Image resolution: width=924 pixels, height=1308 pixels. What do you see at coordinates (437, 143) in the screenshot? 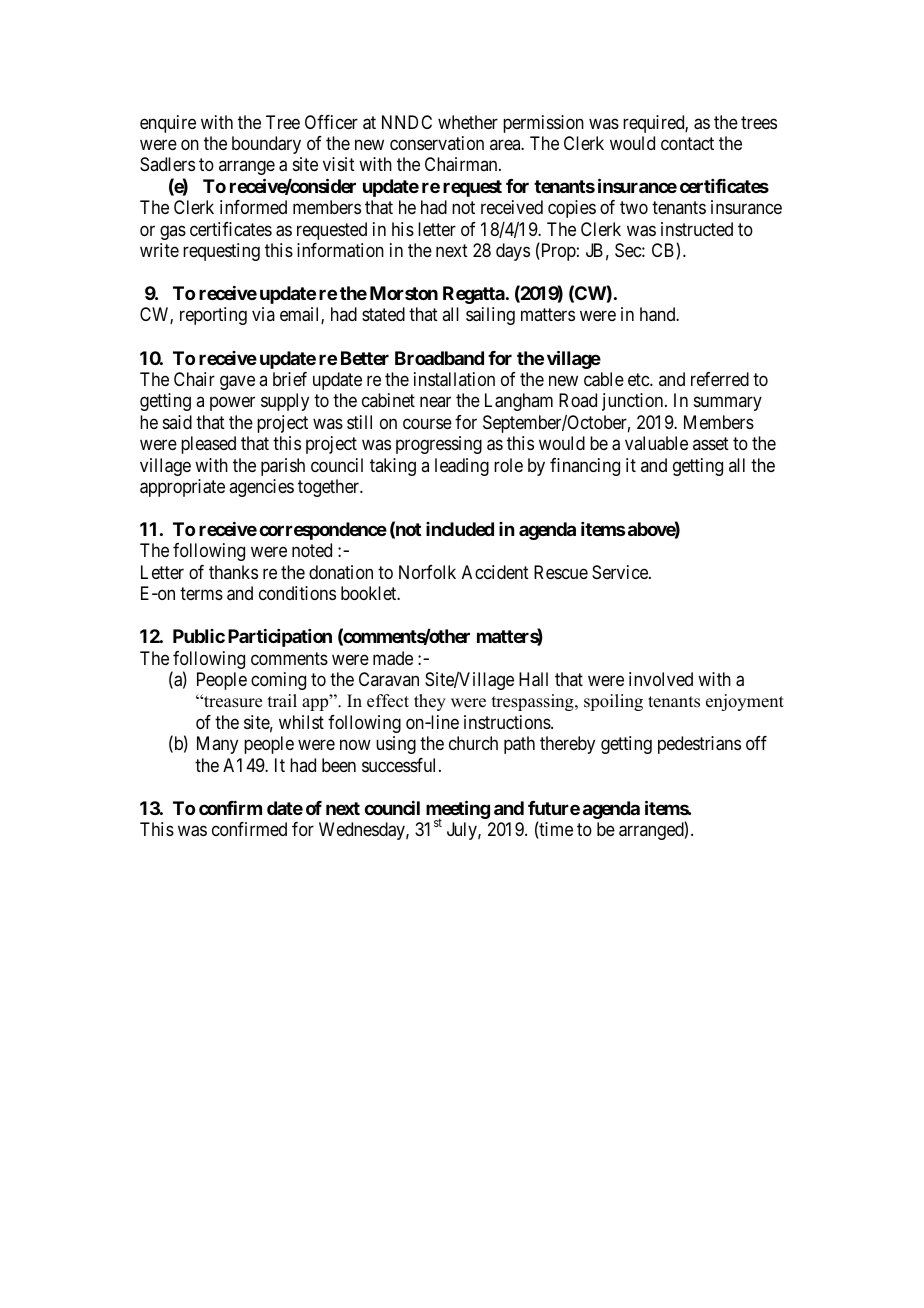
I see `conservation` at bounding box center [437, 143].
